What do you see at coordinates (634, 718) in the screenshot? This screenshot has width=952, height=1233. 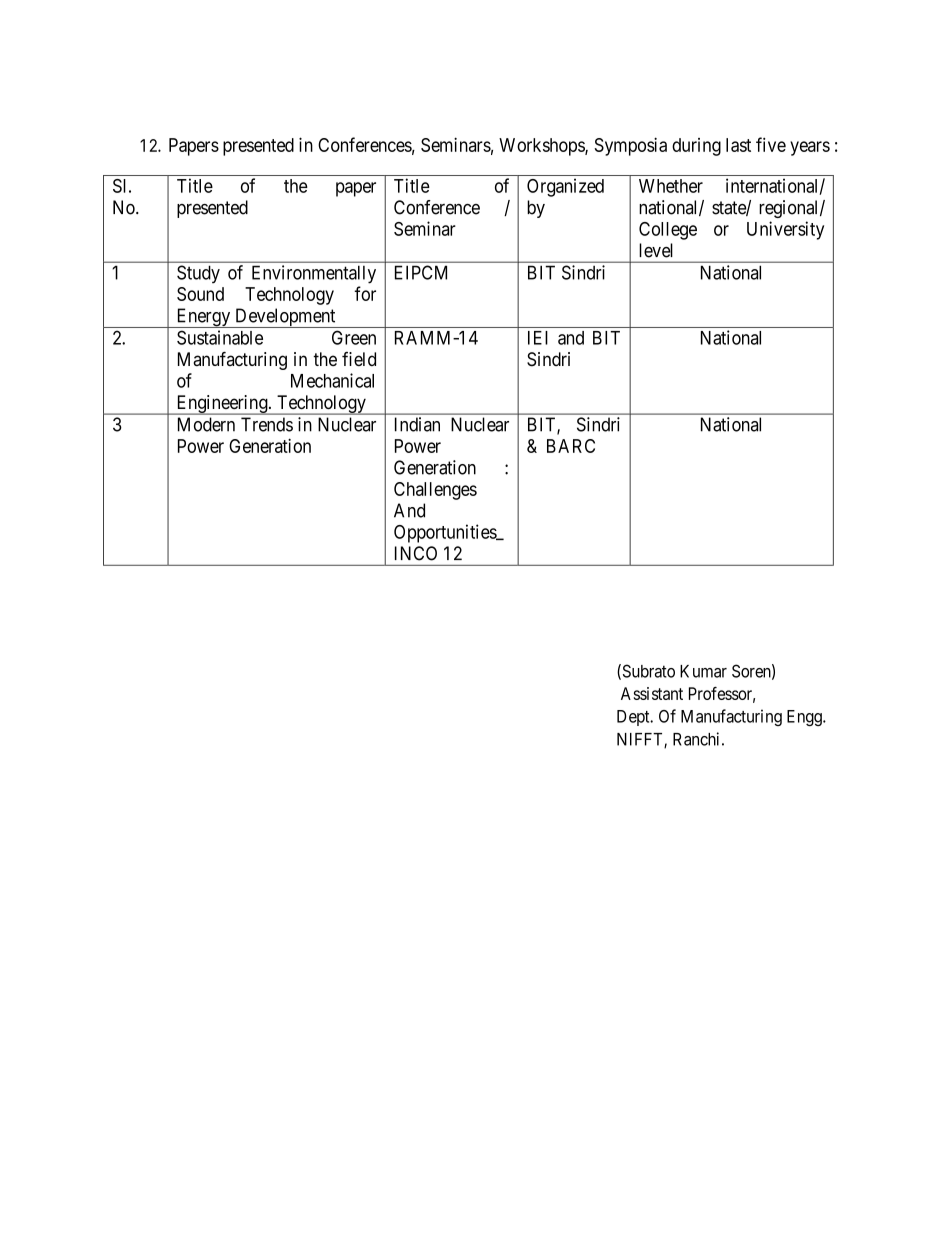 I see `Dept` at bounding box center [634, 718].
